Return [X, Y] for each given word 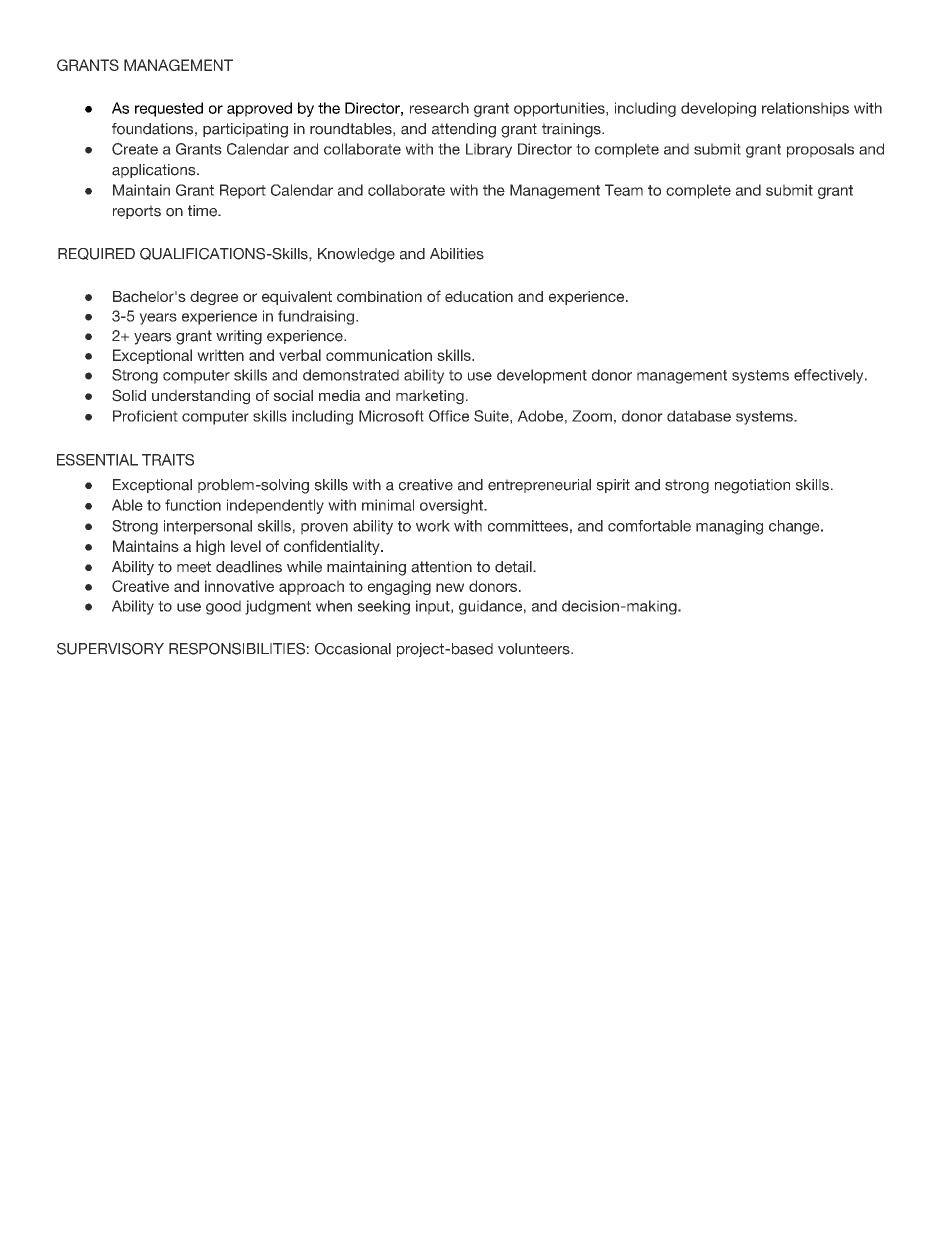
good [223, 607]
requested [169, 109]
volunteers [535, 649]
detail [514, 567]
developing [718, 109]
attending [464, 130]
